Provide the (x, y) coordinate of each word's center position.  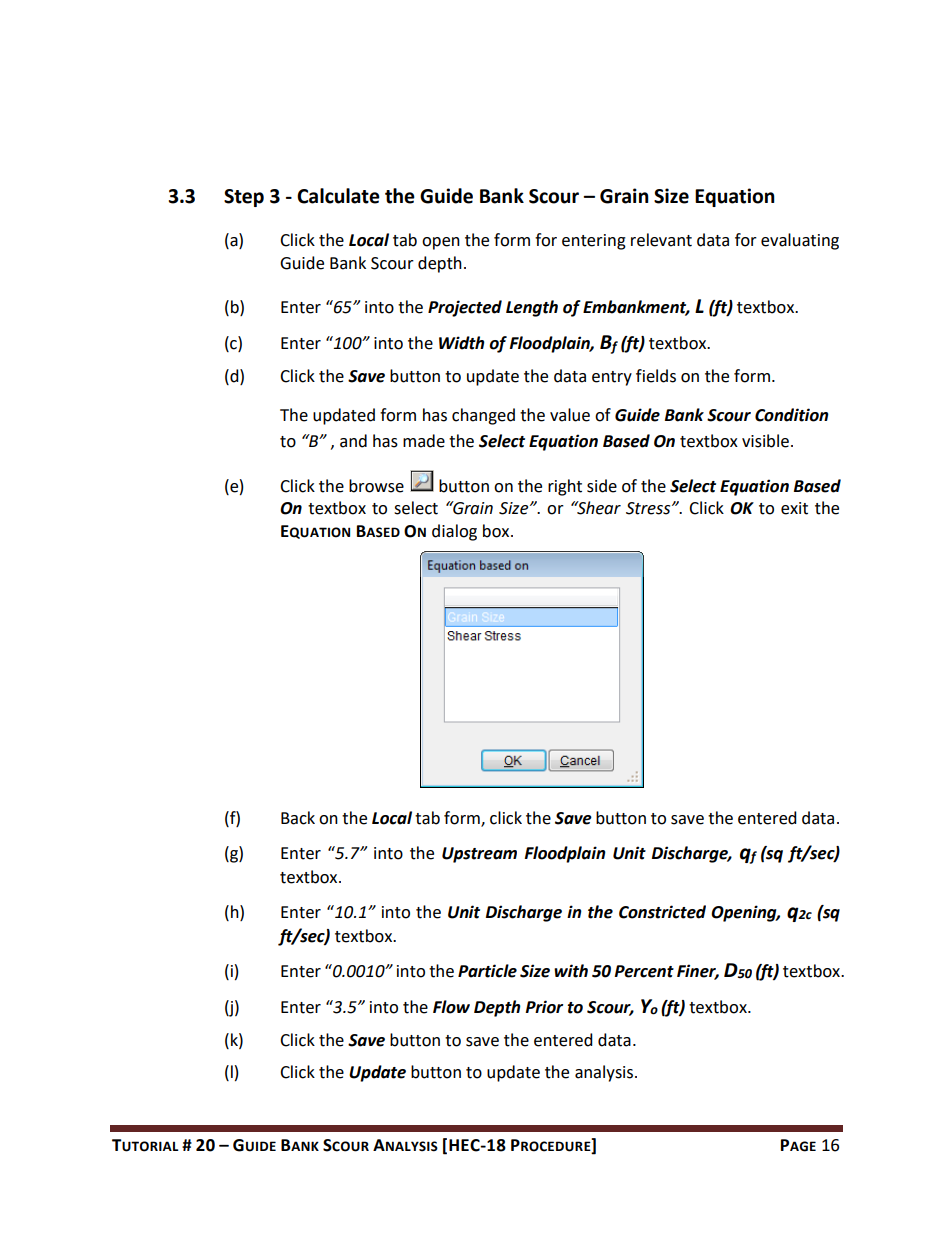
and (353, 441)
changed (483, 416)
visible (765, 441)
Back (298, 818)
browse (376, 486)
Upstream (479, 855)
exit (794, 508)
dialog (454, 532)
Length (532, 308)
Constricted (662, 912)
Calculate (338, 196)
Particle (487, 971)
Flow (451, 1007)
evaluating (800, 241)
